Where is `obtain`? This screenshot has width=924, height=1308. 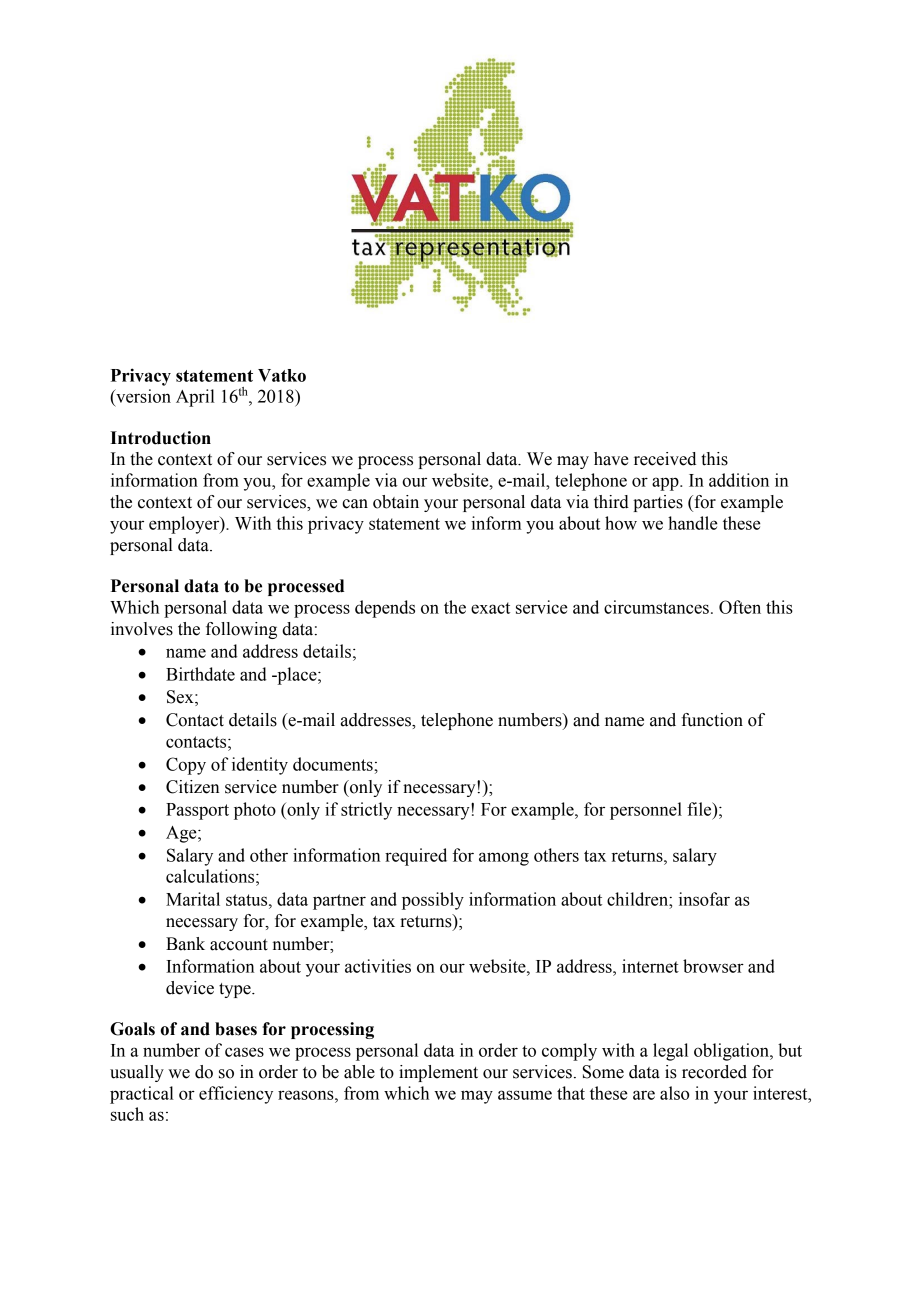 obtain is located at coordinates (396, 502).
